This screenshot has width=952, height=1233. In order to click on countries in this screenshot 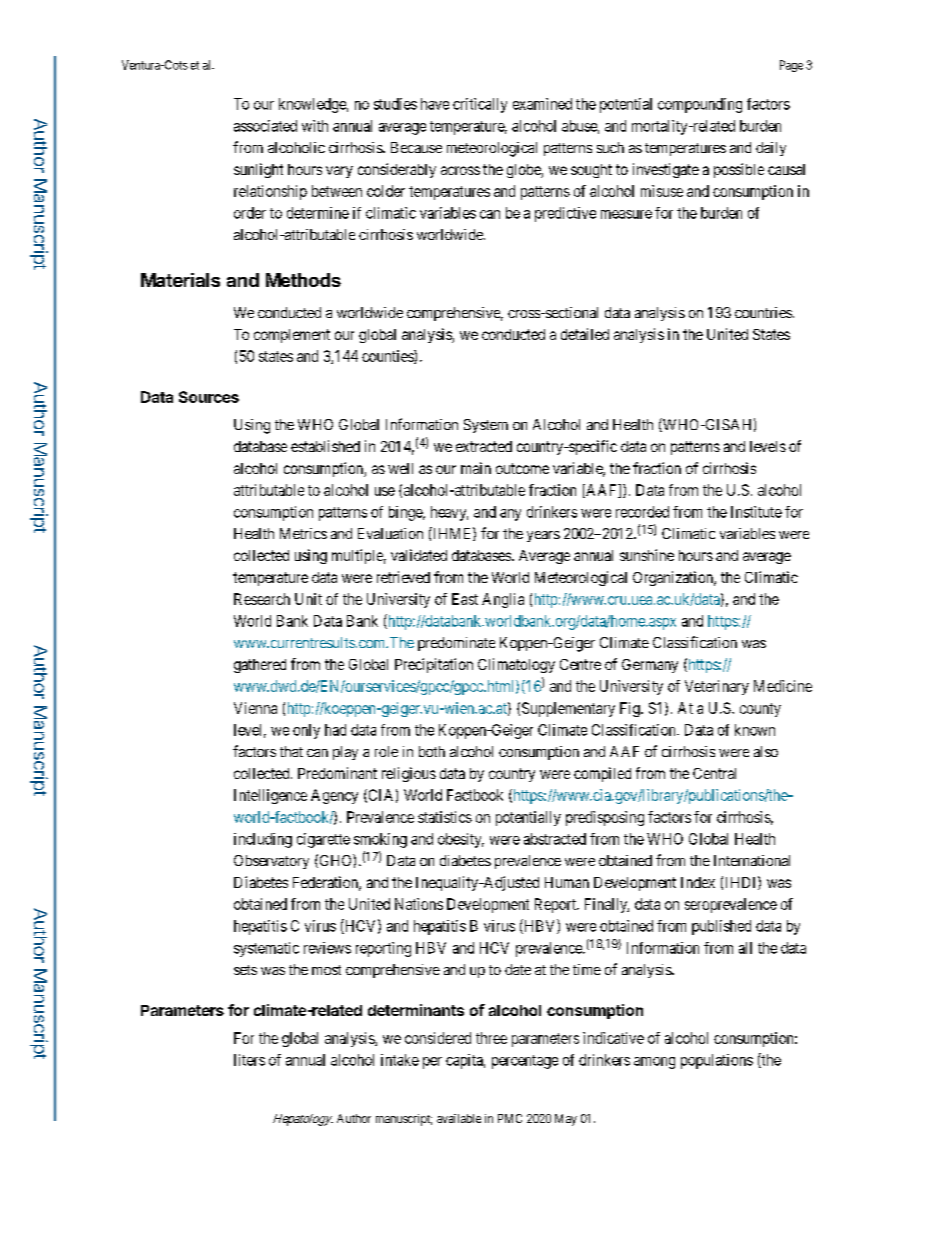, I will do `click(763, 312)`.
